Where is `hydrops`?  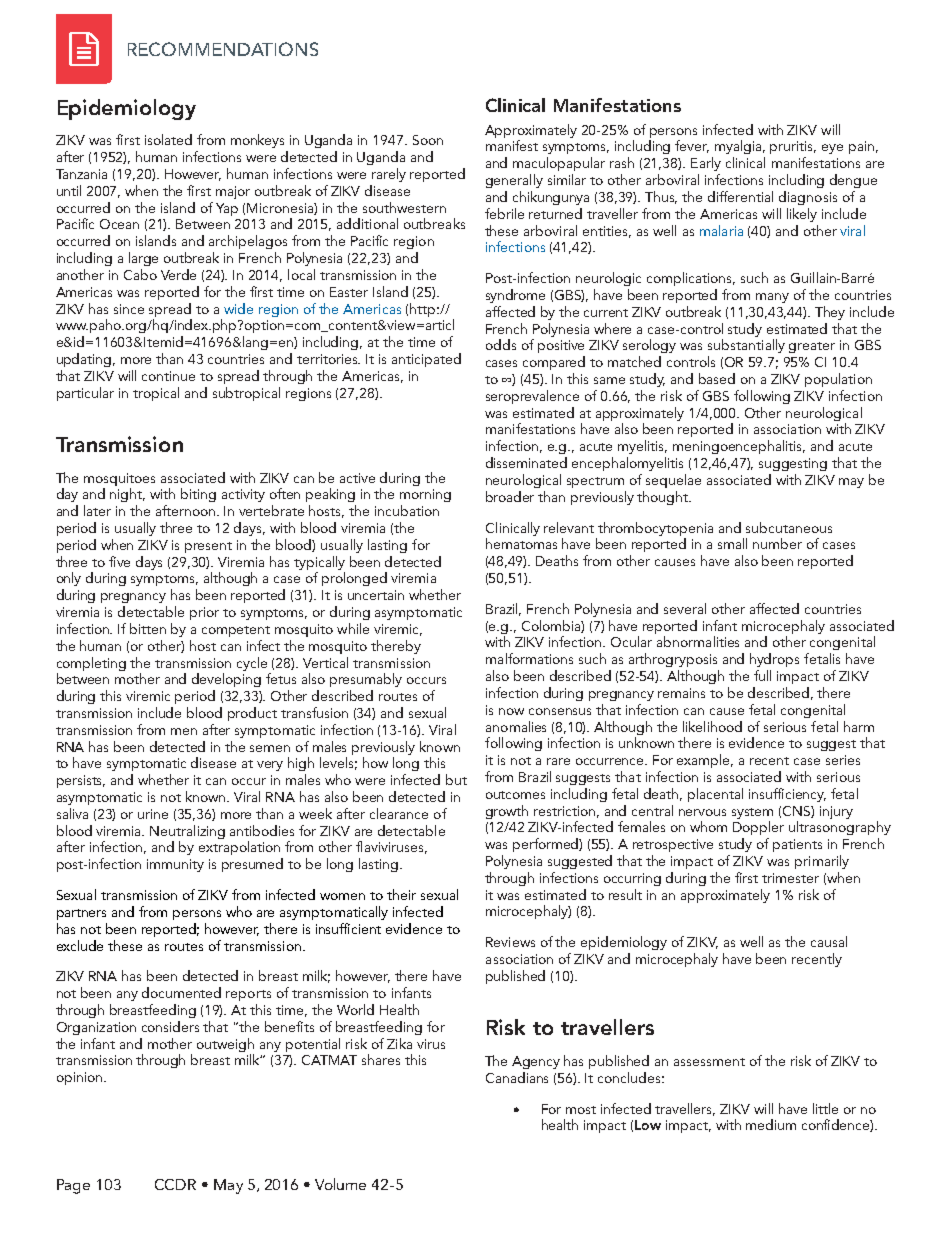 hydrops is located at coordinates (774, 660).
